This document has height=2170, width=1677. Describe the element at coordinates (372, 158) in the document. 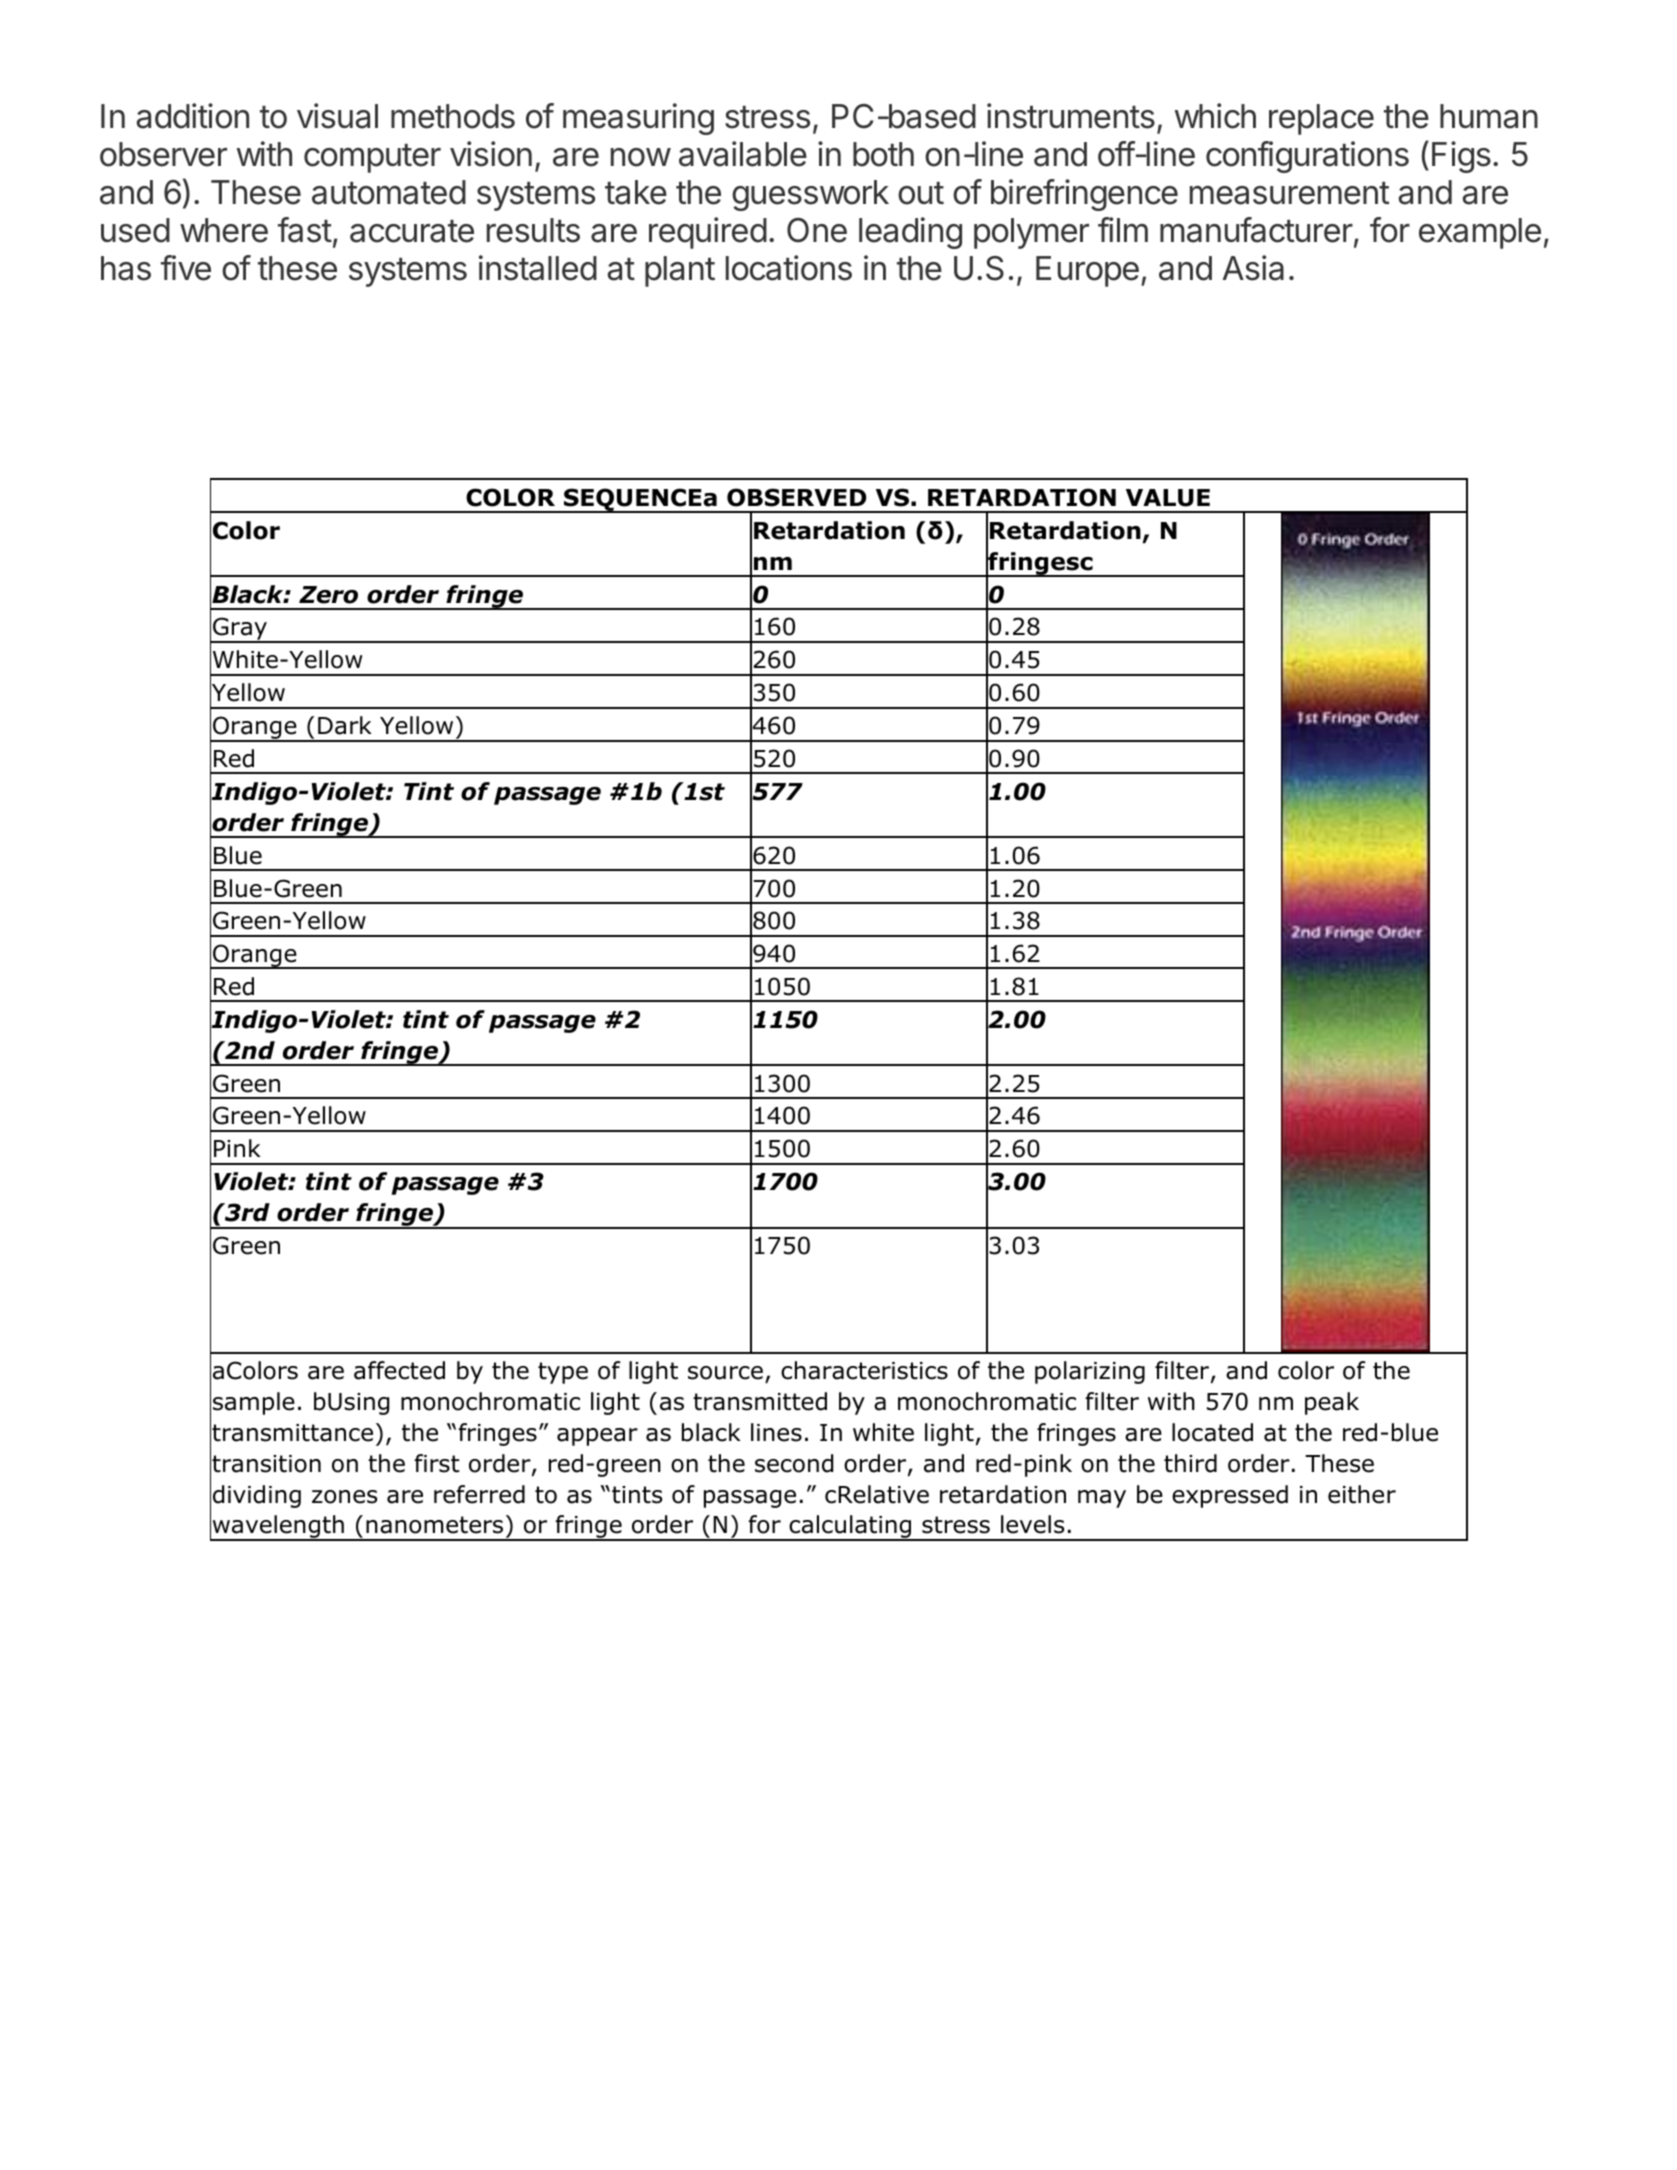

I see `computer` at that location.
